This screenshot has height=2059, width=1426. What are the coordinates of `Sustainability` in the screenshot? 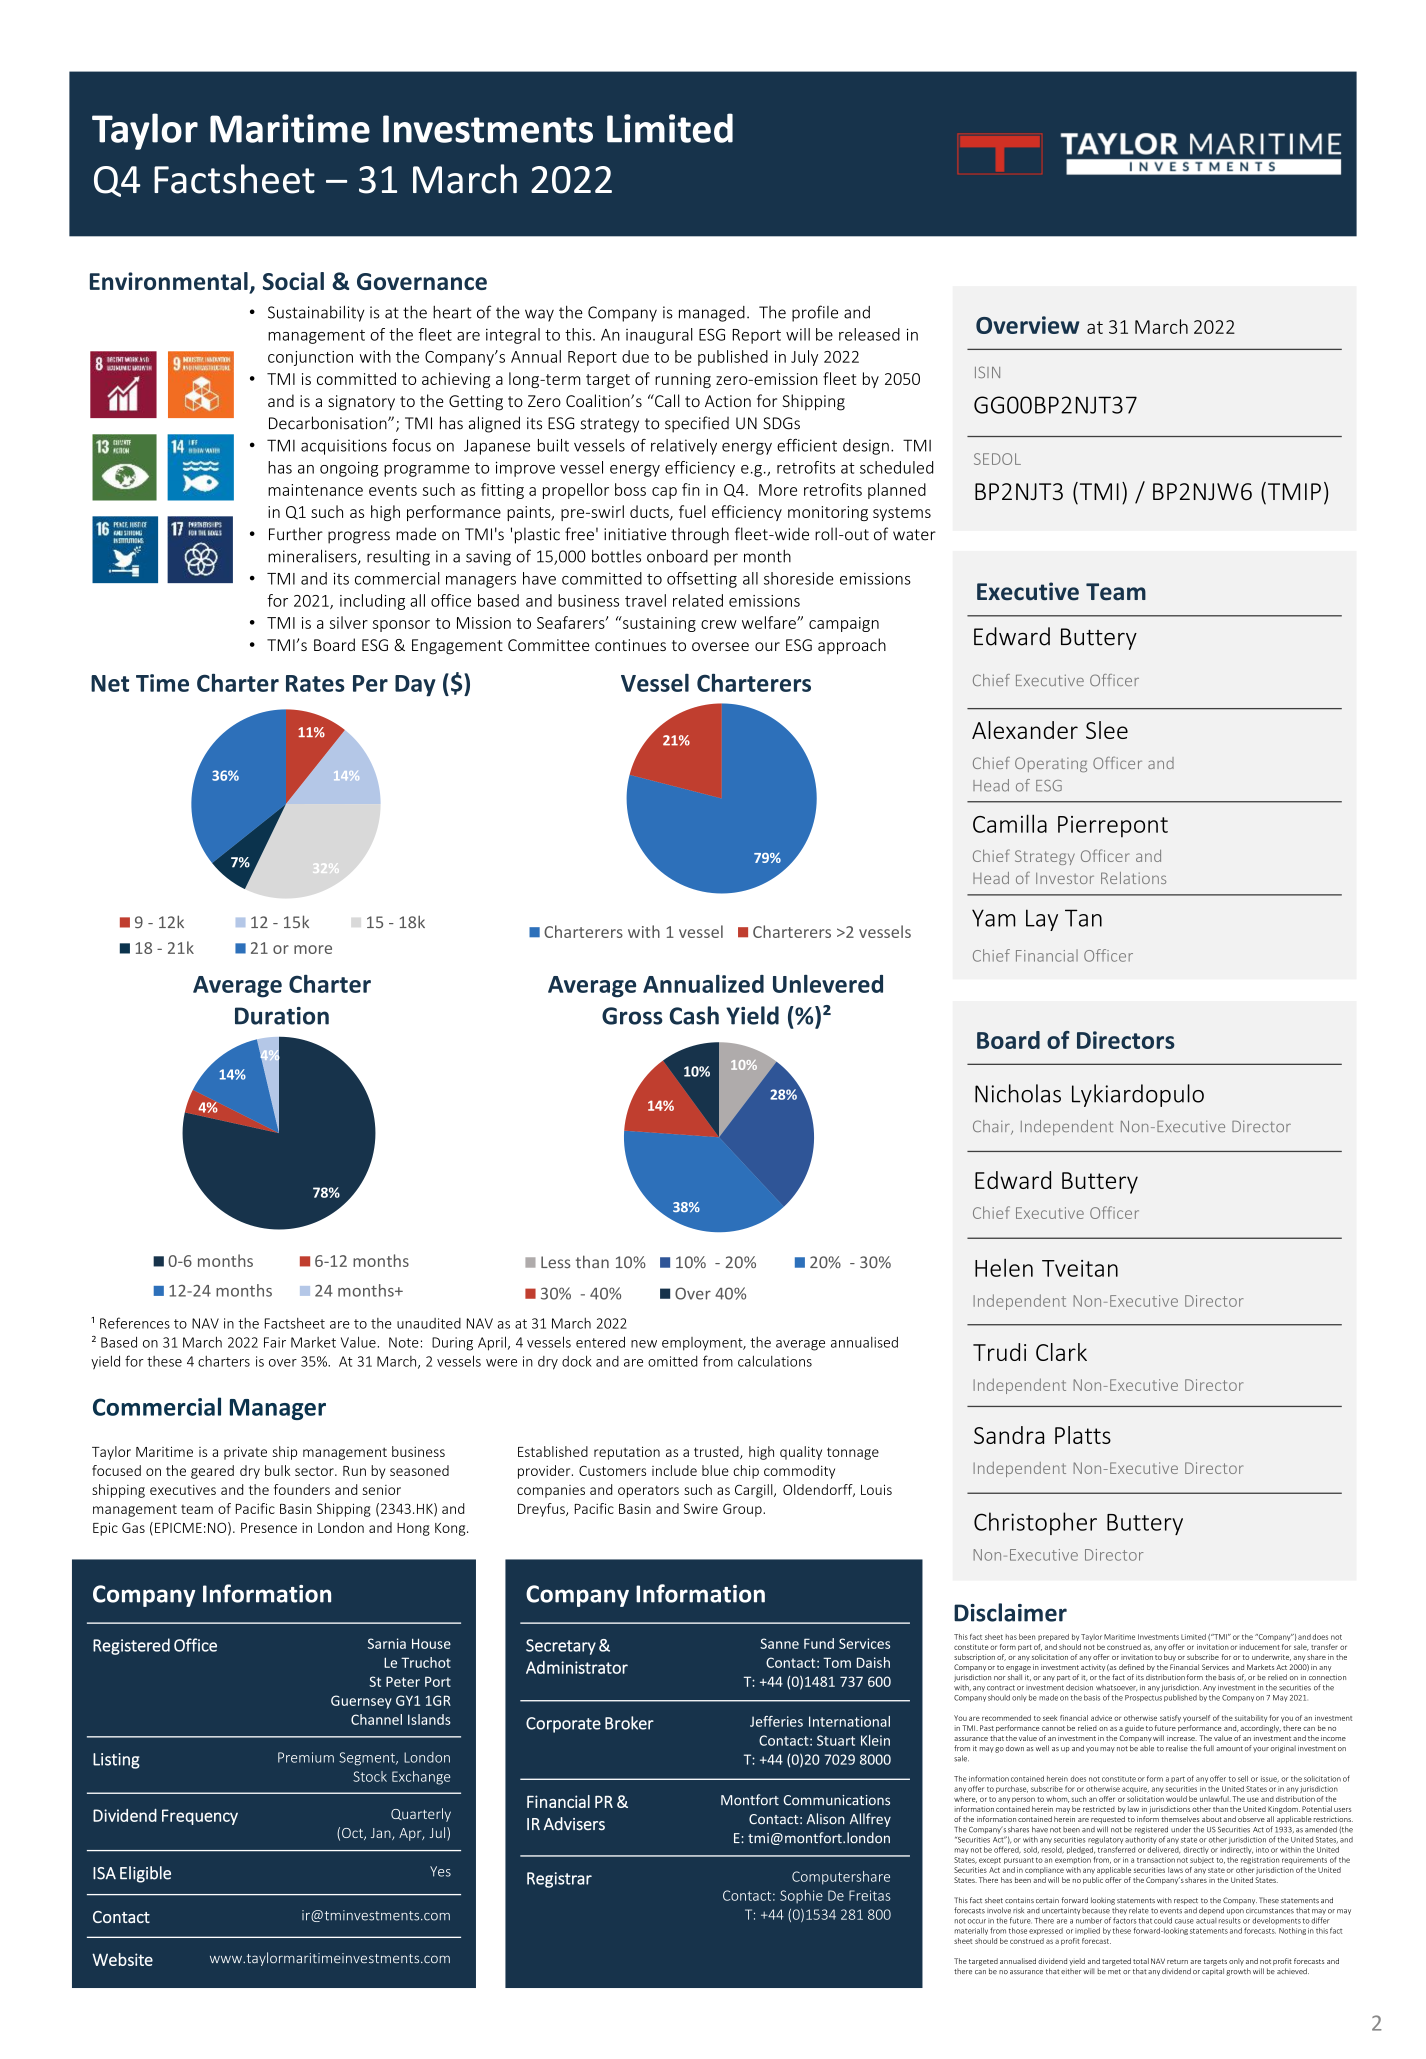 It's located at (316, 313).
